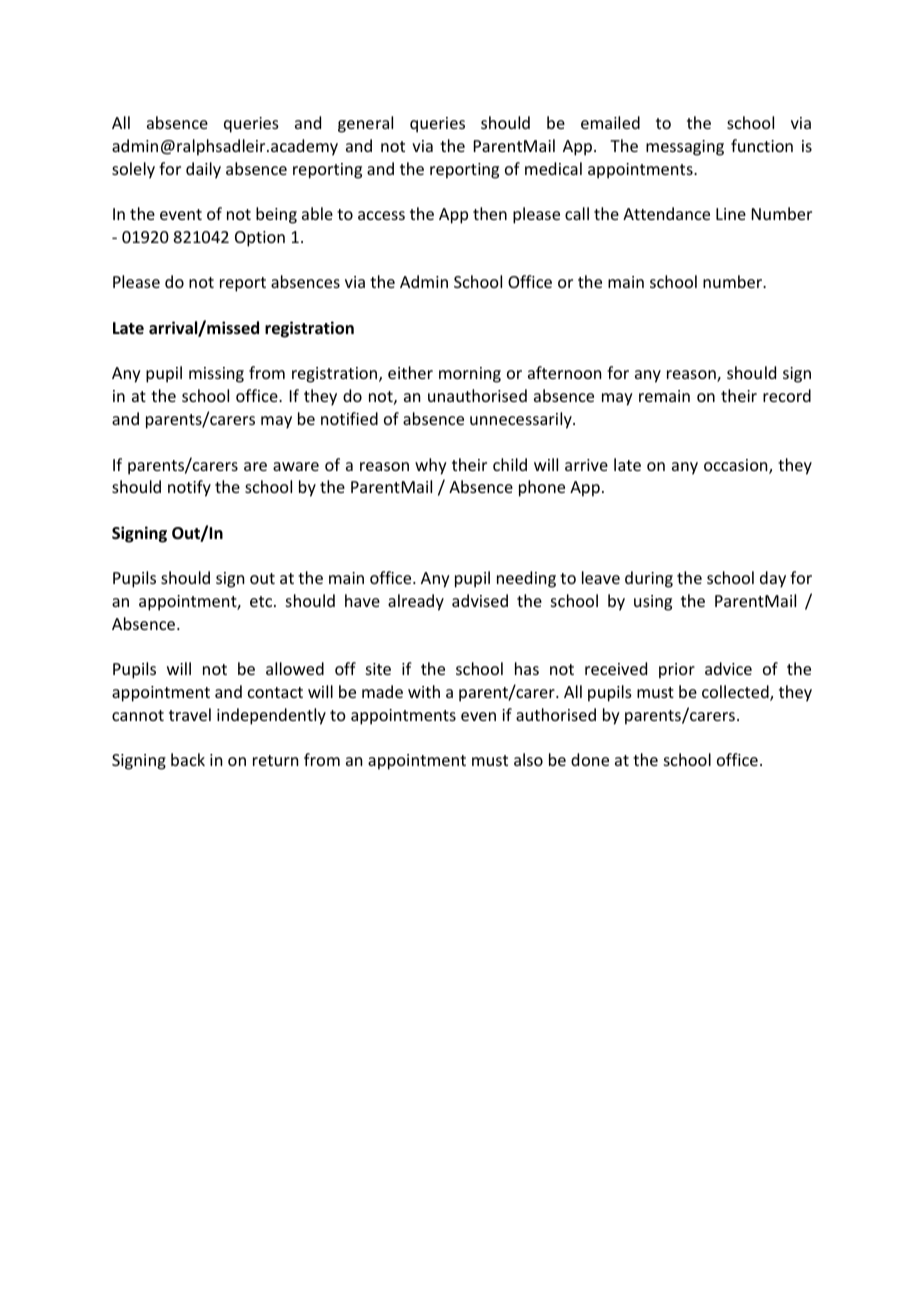 Image resolution: width=924 pixels, height=1308 pixels. Describe the element at coordinates (203, 170) in the screenshot. I see `daily` at that location.
